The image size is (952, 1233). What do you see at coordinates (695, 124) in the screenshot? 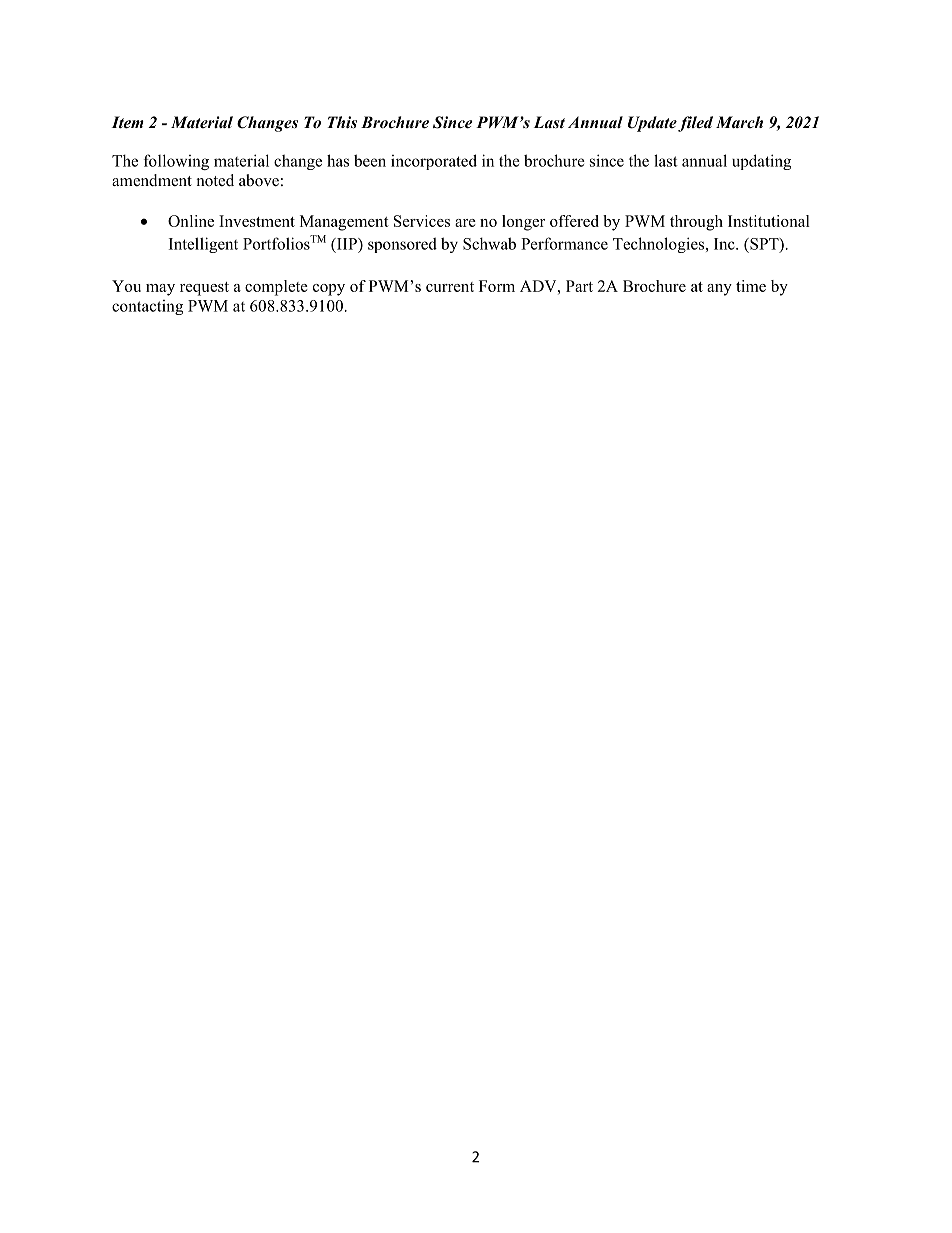
I see `filed` at bounding box center [695, 124].
